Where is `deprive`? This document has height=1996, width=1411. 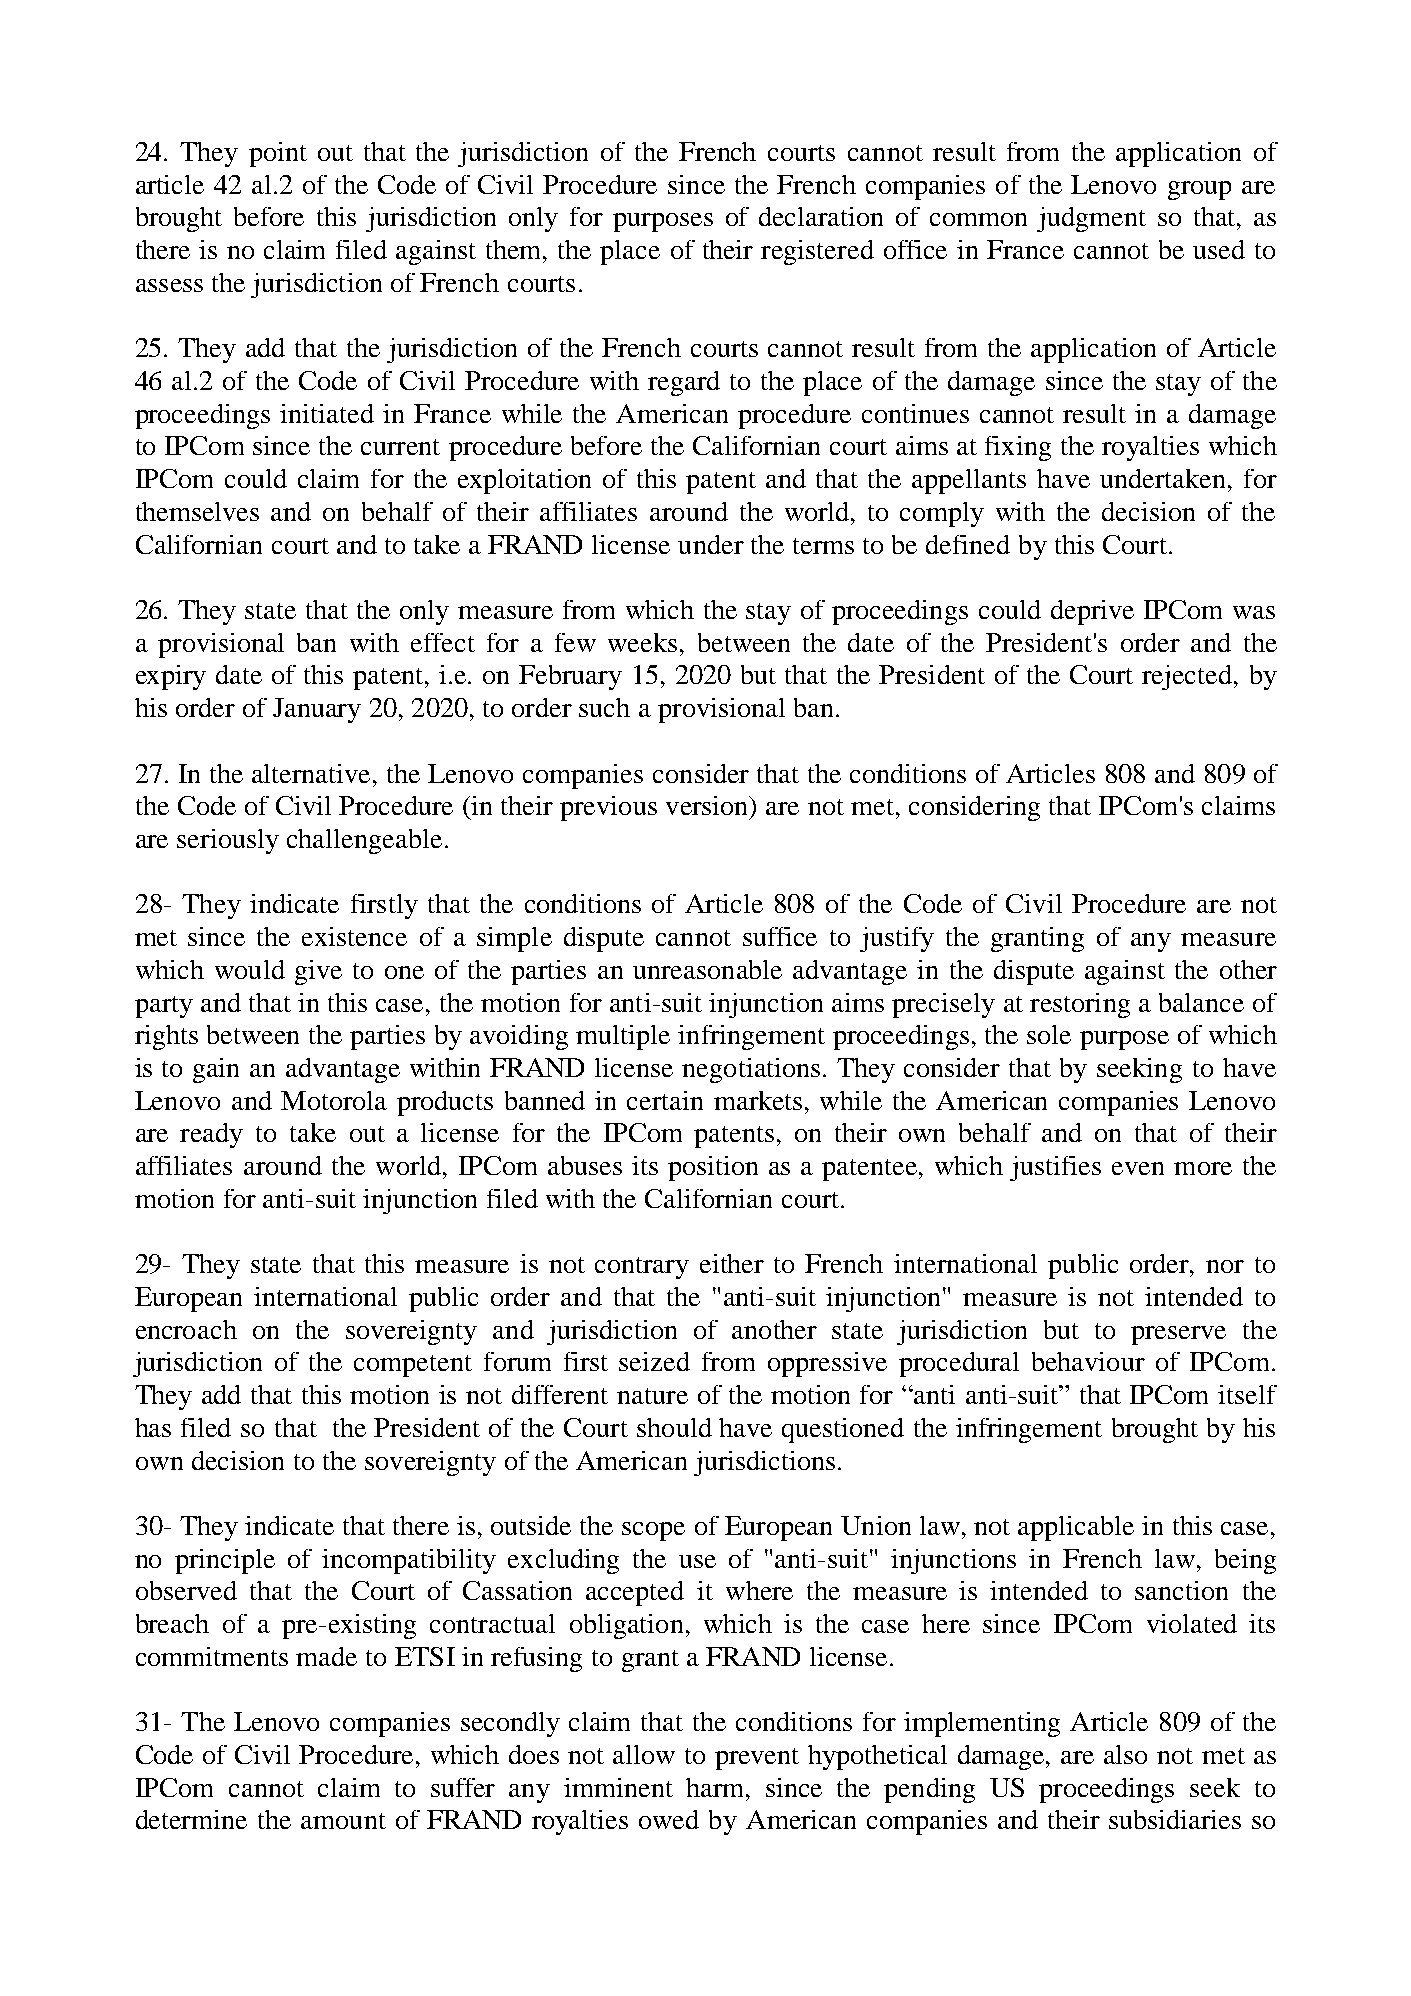 deprive is located at coordinates (1092, 612).
